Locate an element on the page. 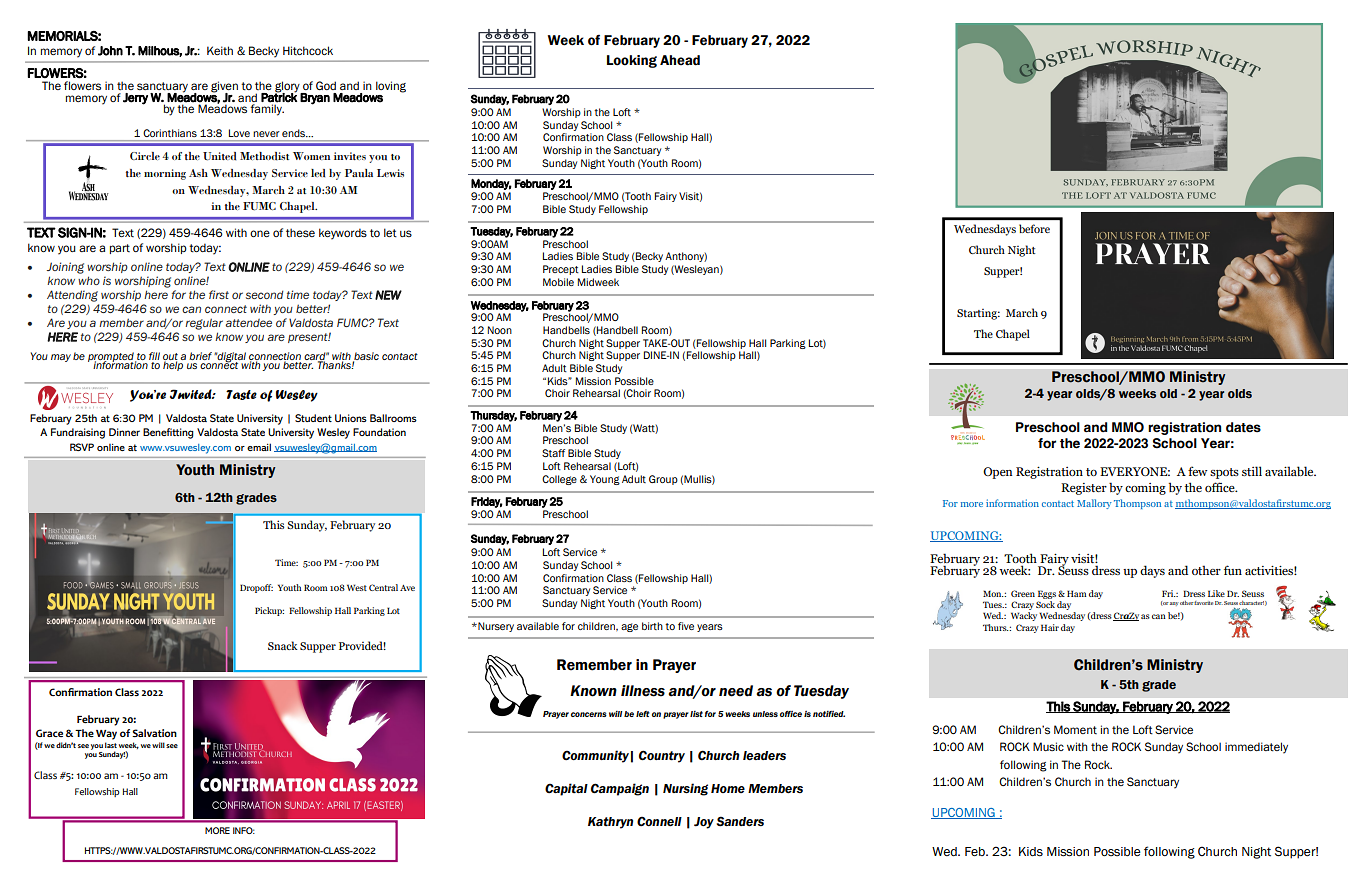 The height and width of the document is (887, 1372). Mobile is located at coordinates (558, 282).
